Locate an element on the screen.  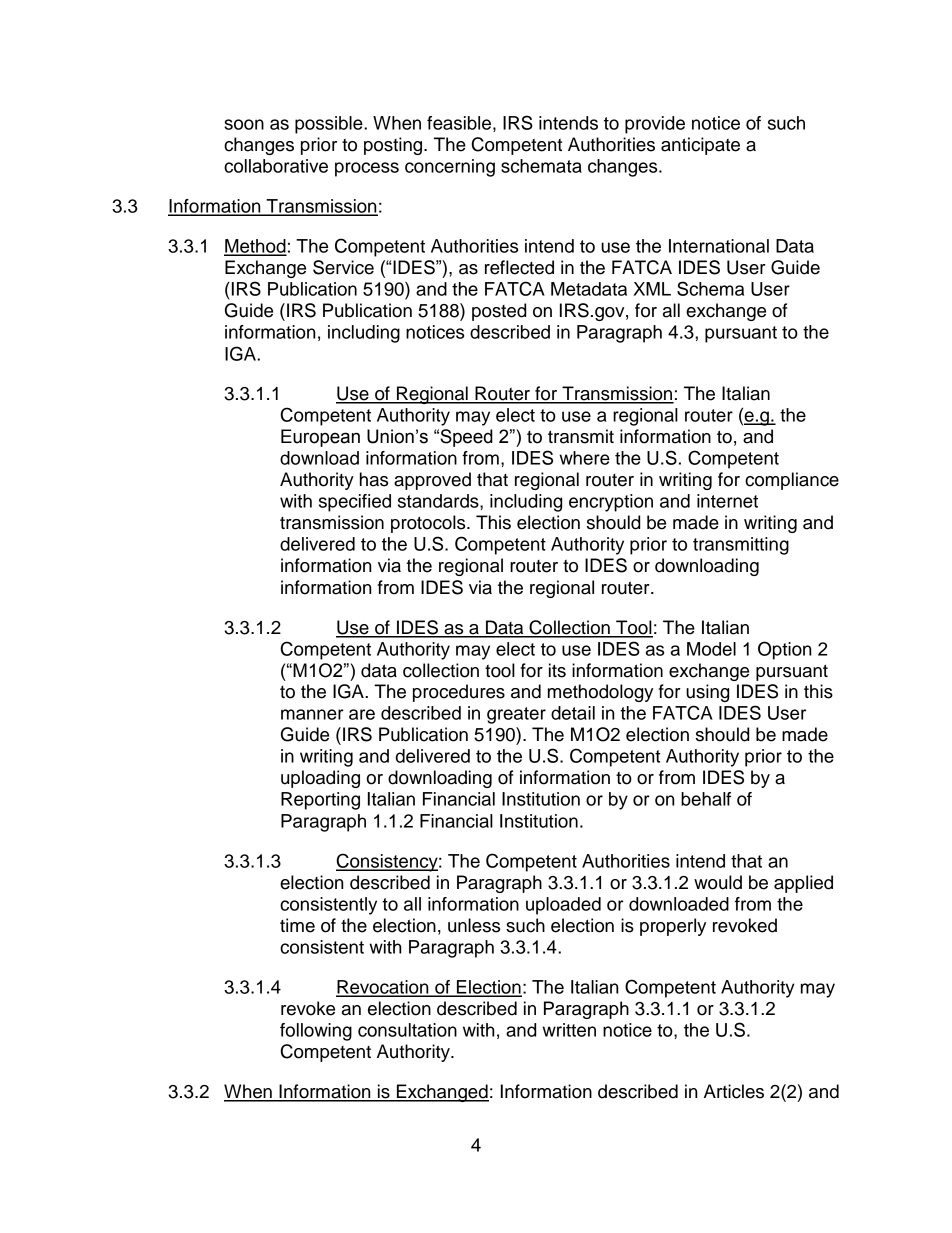
following is located at coordinates (316, 1032).
